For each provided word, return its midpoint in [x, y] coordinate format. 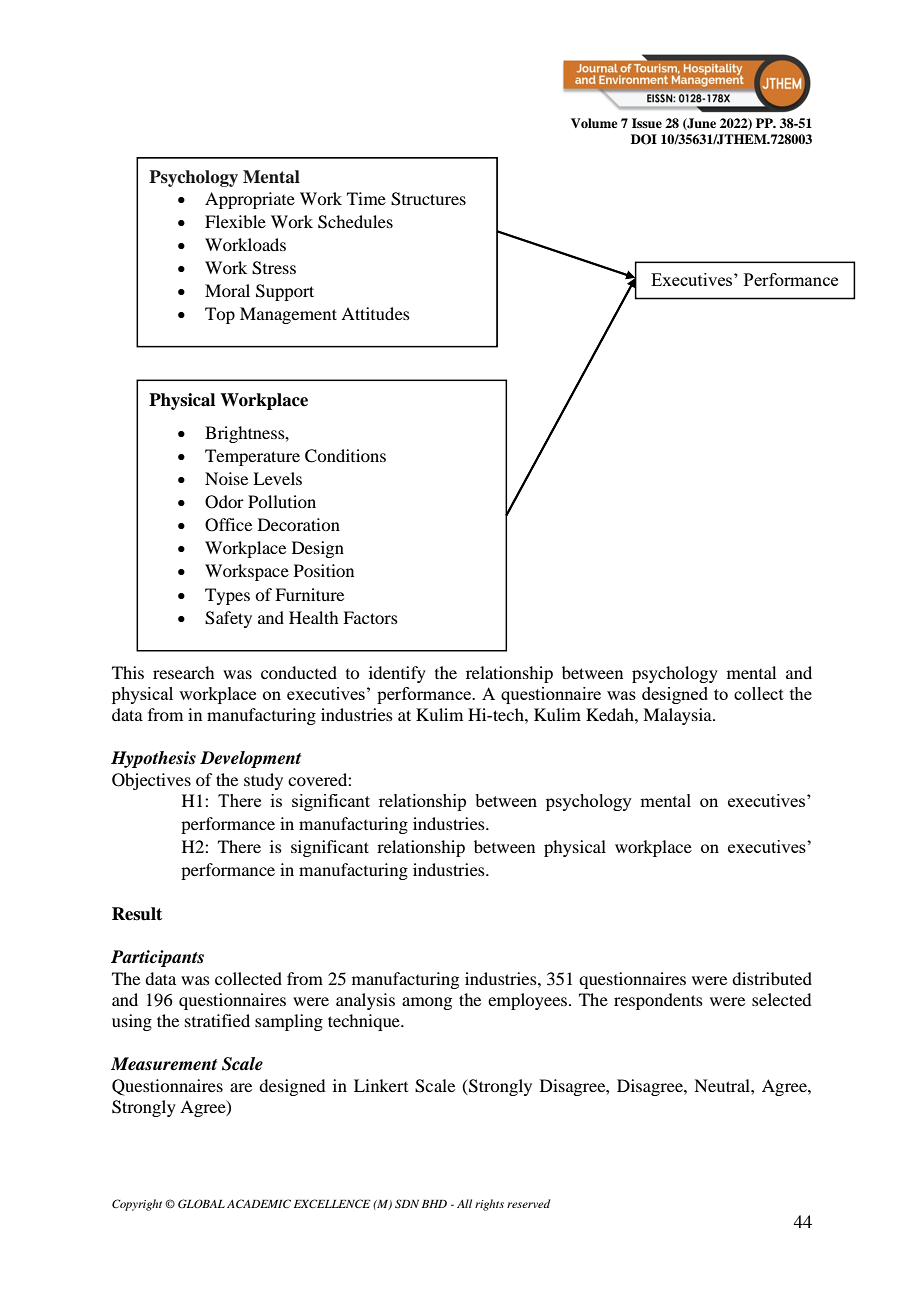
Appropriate [250, 200]
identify [397, 674]
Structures [428, 199]
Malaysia [678, 716]
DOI [644, 139]
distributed [772, 978]
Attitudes [375, 313]
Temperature [252, 457]
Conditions [345, 456]
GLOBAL [201, 1203]
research [183, 672]
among [427, 1003]
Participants [157, 958]
